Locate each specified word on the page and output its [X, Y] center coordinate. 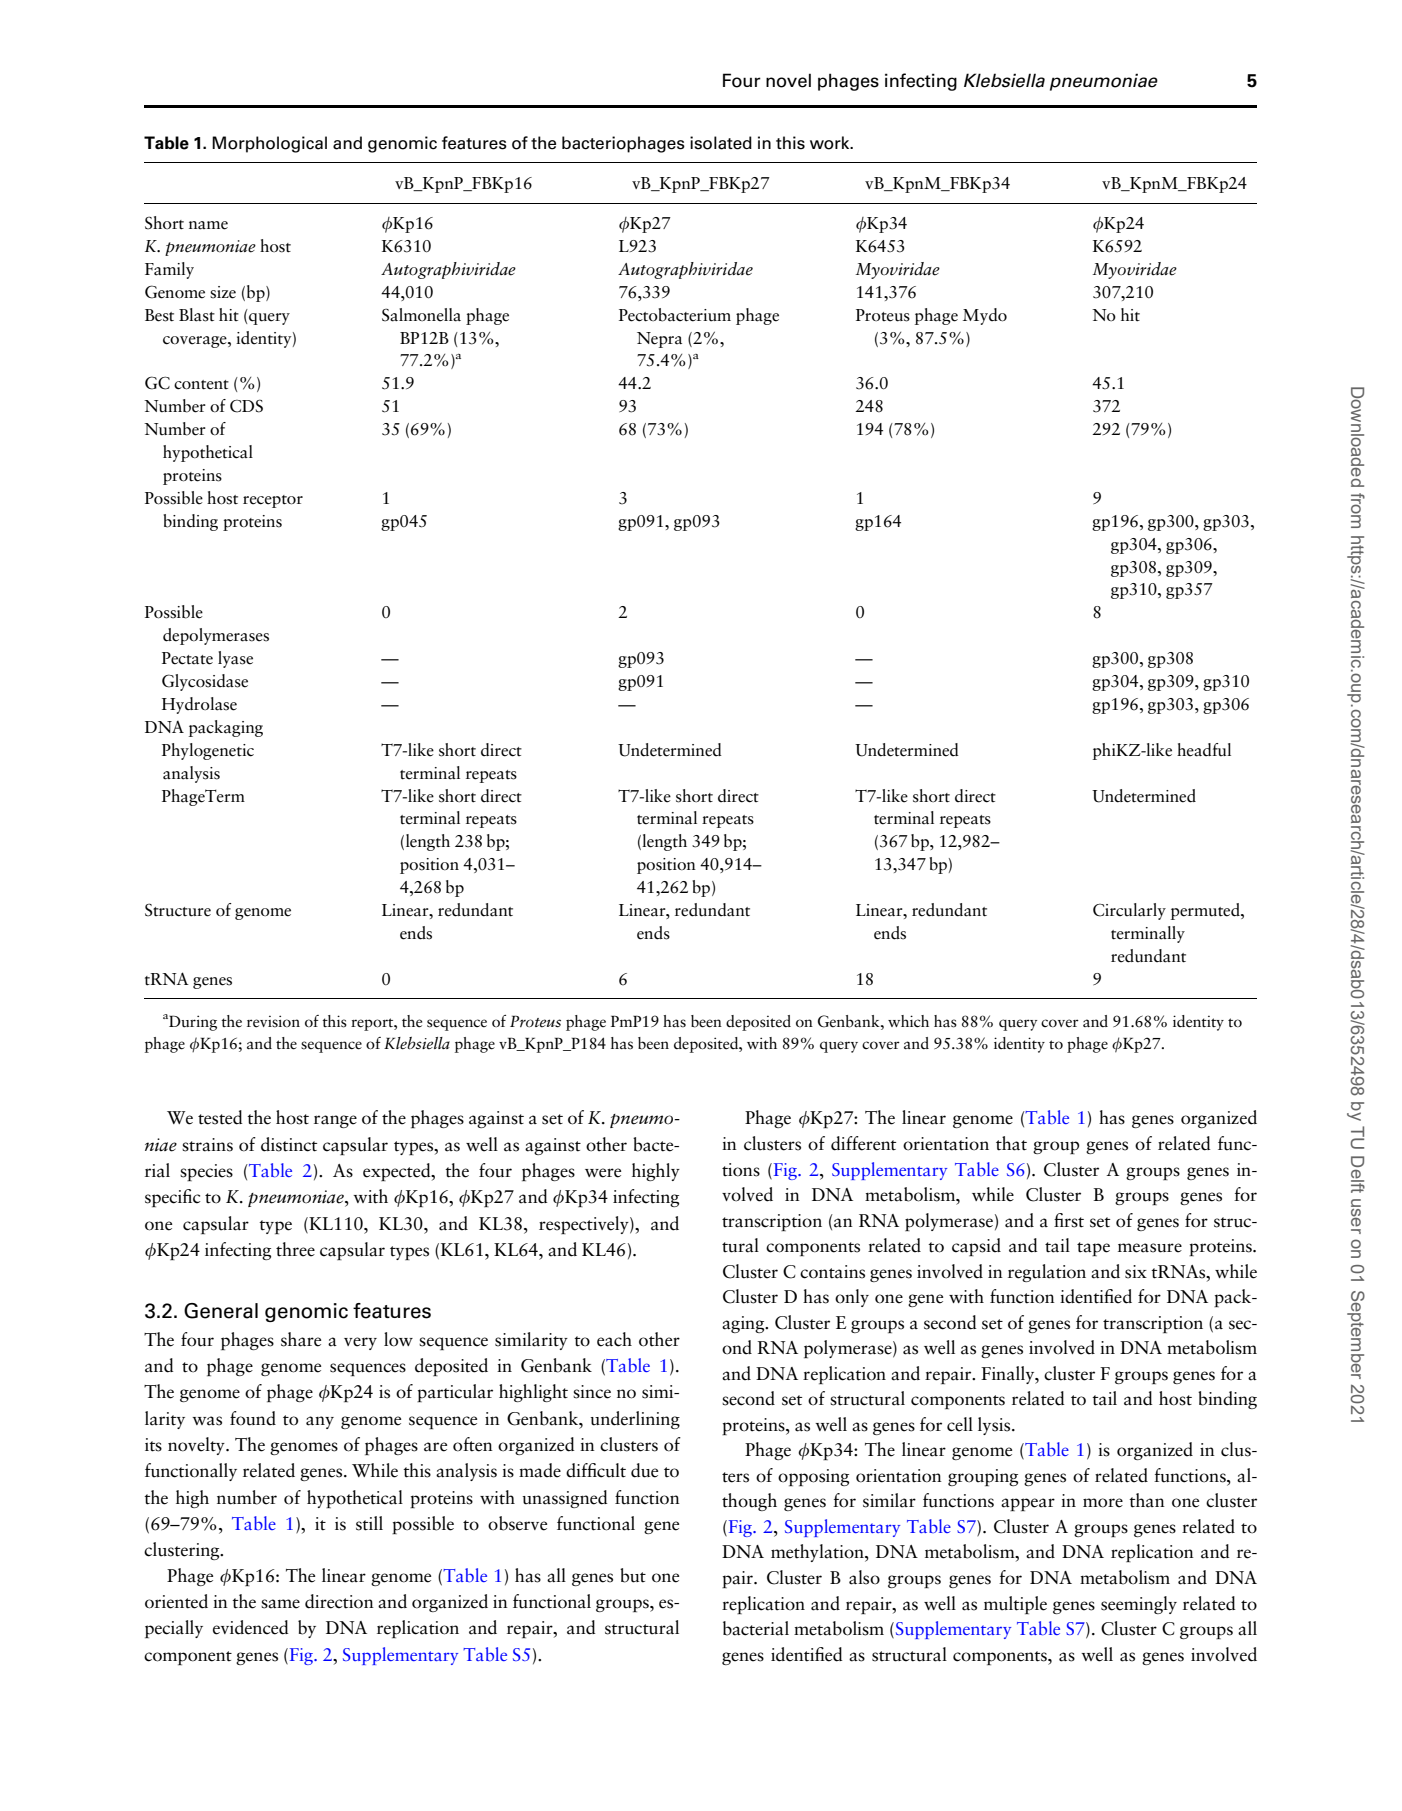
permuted [1206, 911]
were [603, 1173]
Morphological [269, 144]
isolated [721, 143]
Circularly [1129, 911]
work [831, 143]
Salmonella [421, 315]
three [295, 1249]
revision [273, 1021]
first [1069, 1220]
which [908, 1021]
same [280, 1604]
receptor [273, 501]
